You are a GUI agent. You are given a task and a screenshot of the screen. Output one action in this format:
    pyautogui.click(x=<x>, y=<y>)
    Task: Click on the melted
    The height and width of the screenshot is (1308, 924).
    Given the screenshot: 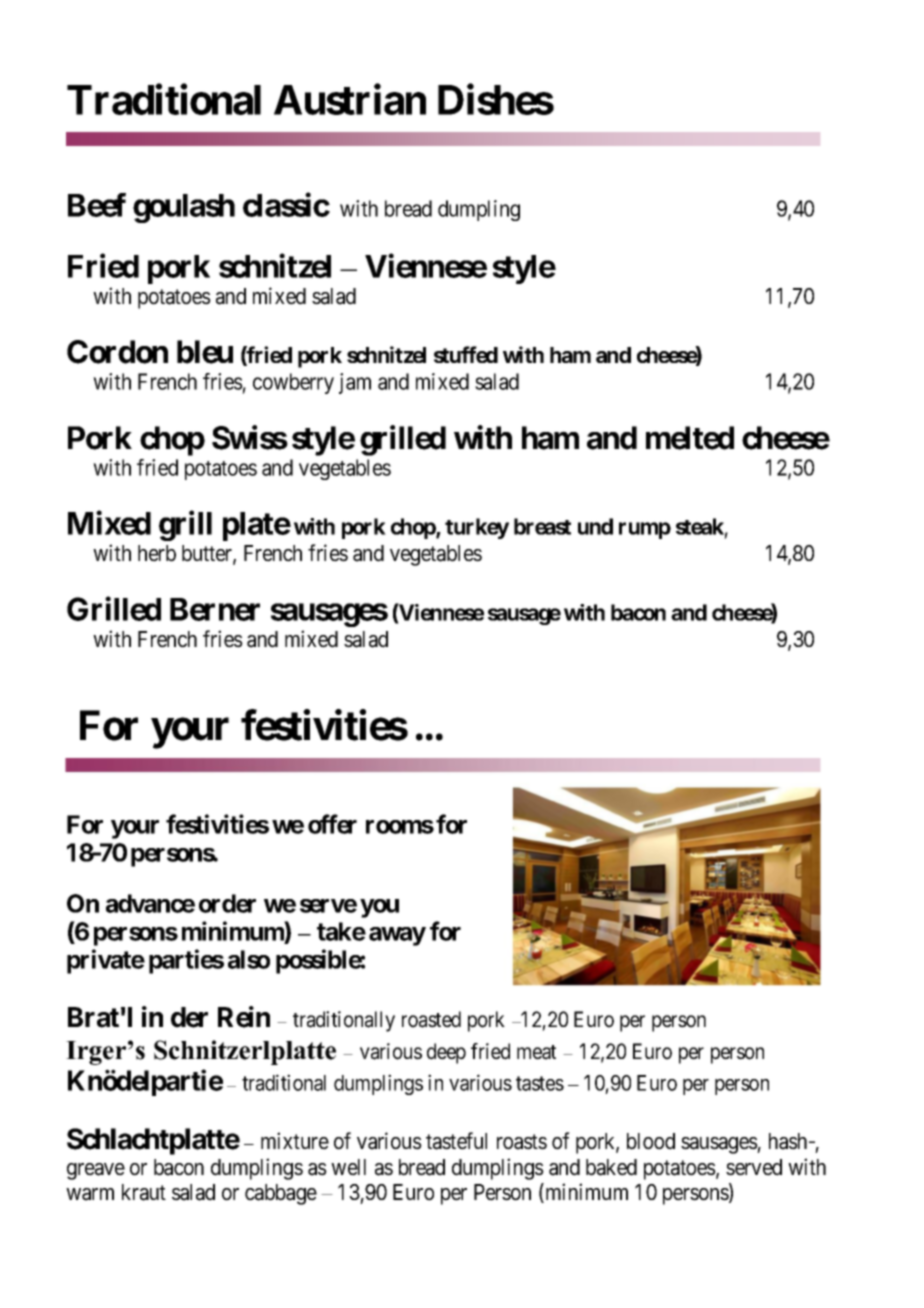 What is the action you would take?
    pyautogui.click(x=690, y=438)
